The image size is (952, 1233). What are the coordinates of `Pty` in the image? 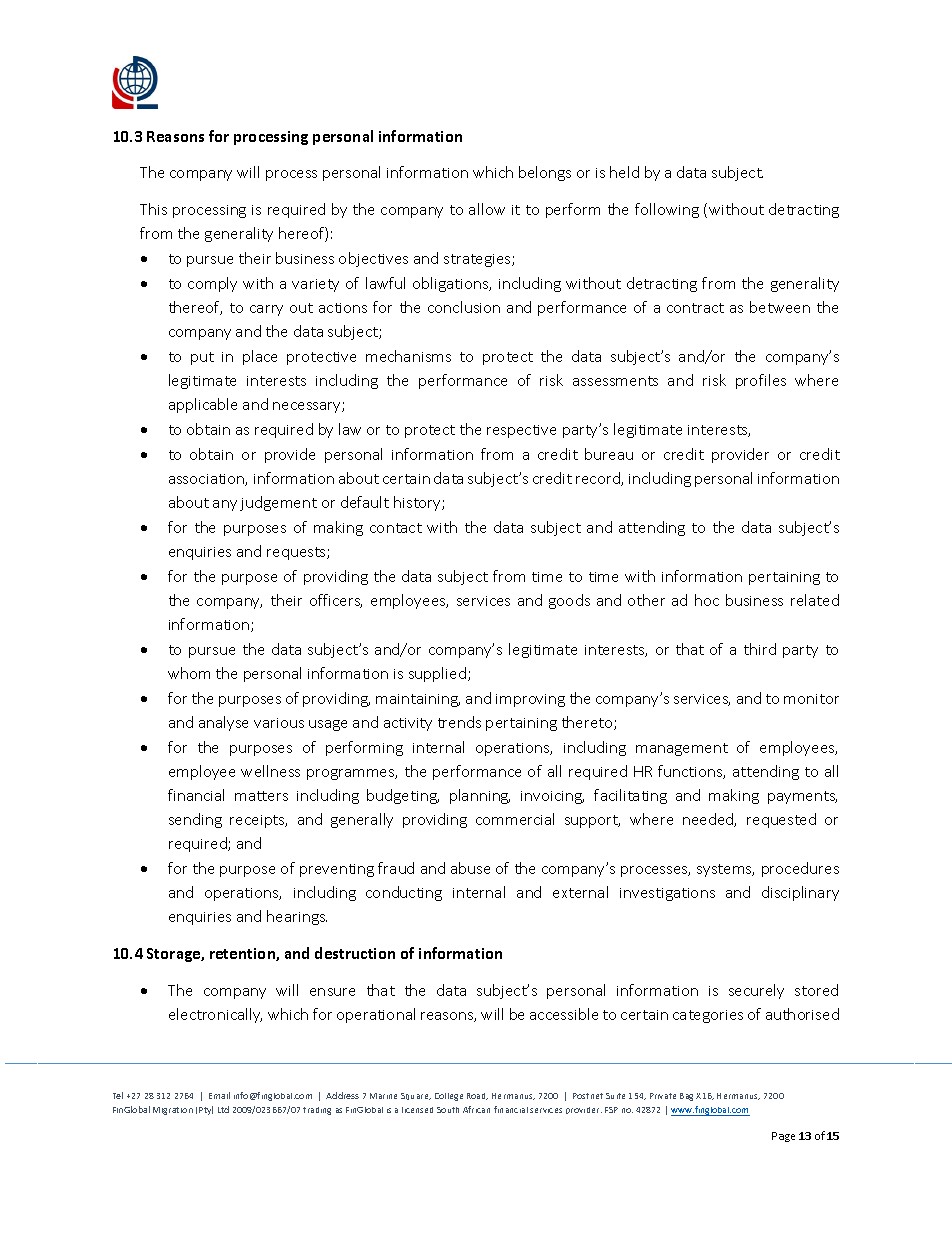 It's located at (206, 1110).
